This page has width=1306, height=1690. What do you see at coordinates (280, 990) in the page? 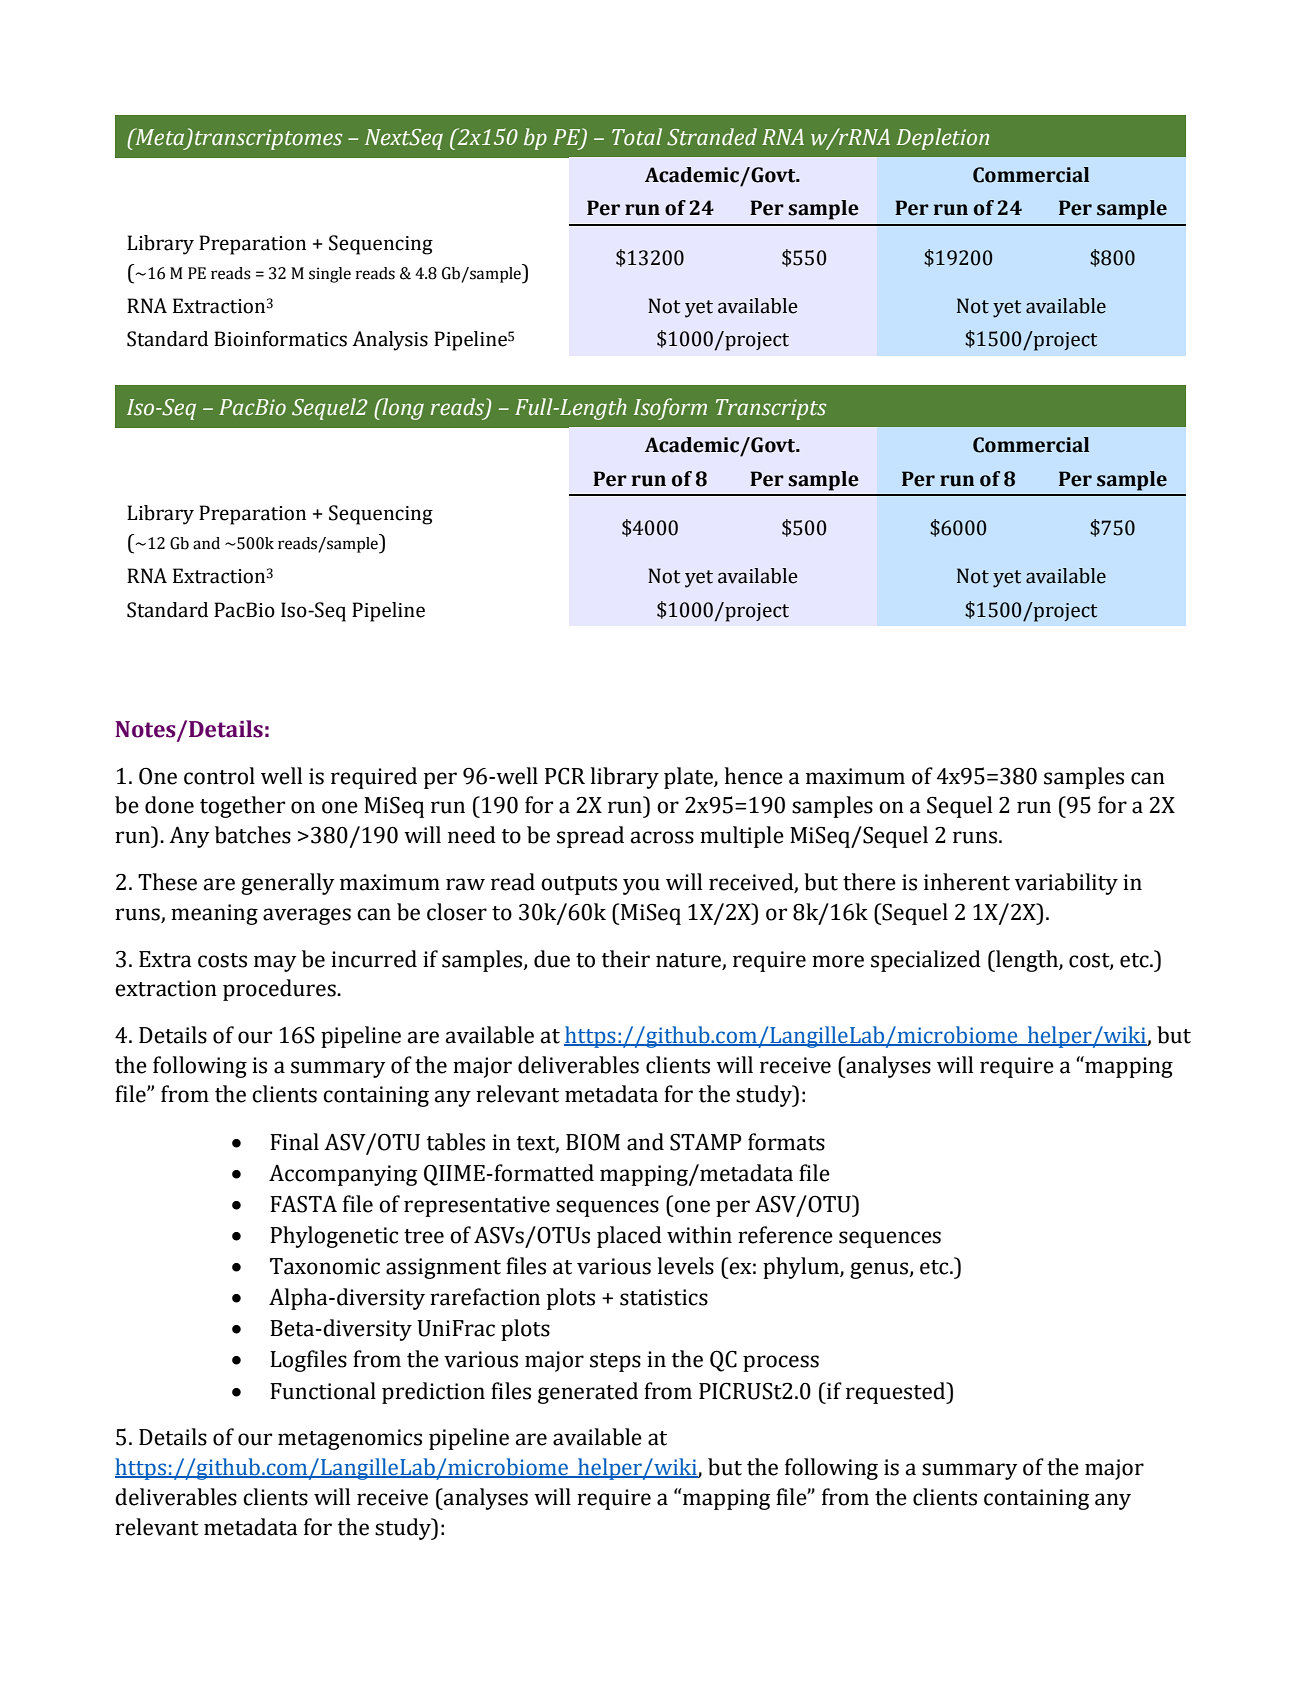
I see `procedures` at bounding box center [280, 990].
